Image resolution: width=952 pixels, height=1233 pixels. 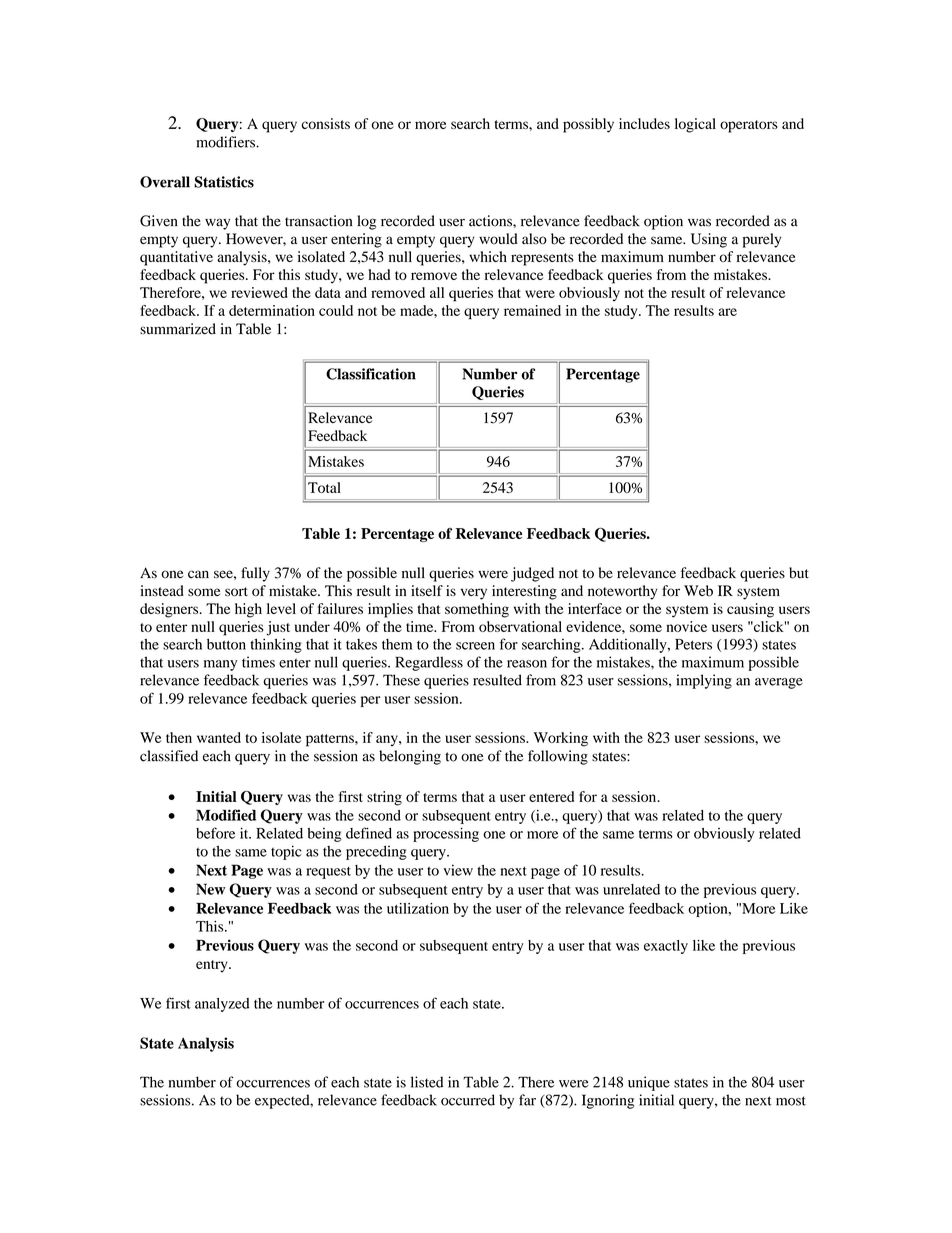 What do you see at coordinates (474, 594) in the screenshot?
I see `very` at bounding box center [474, 594].
